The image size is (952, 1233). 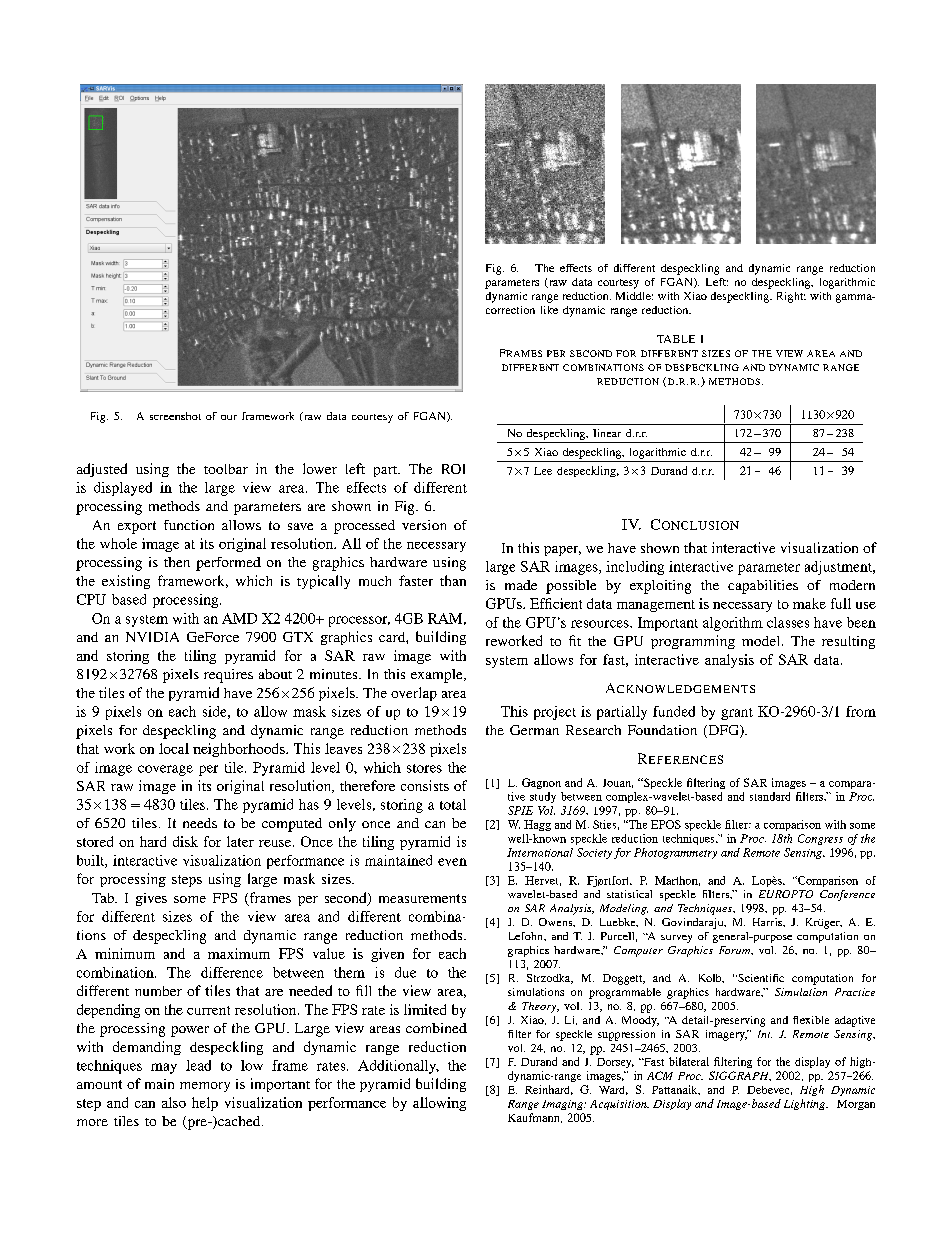 I want to click on linear, so click(x=607, y=433).
